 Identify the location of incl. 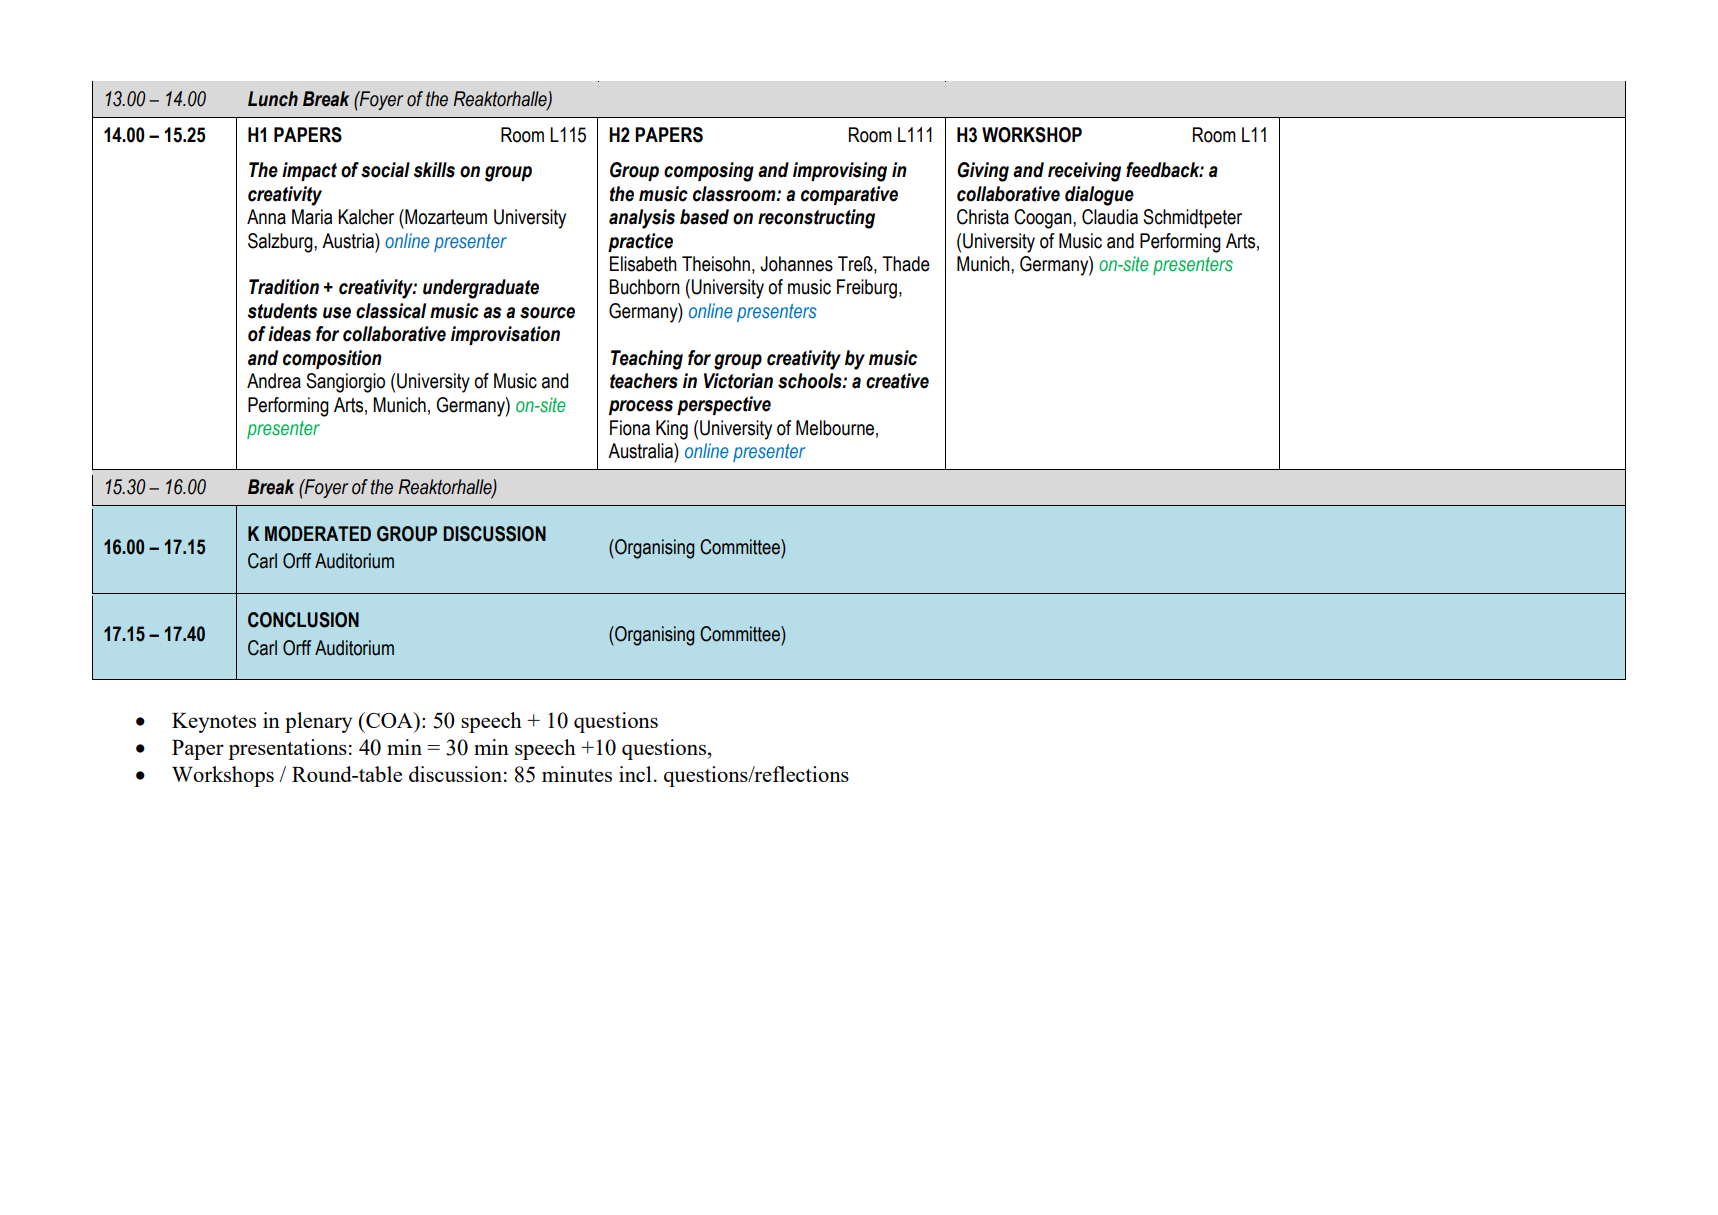
(635, 774).
